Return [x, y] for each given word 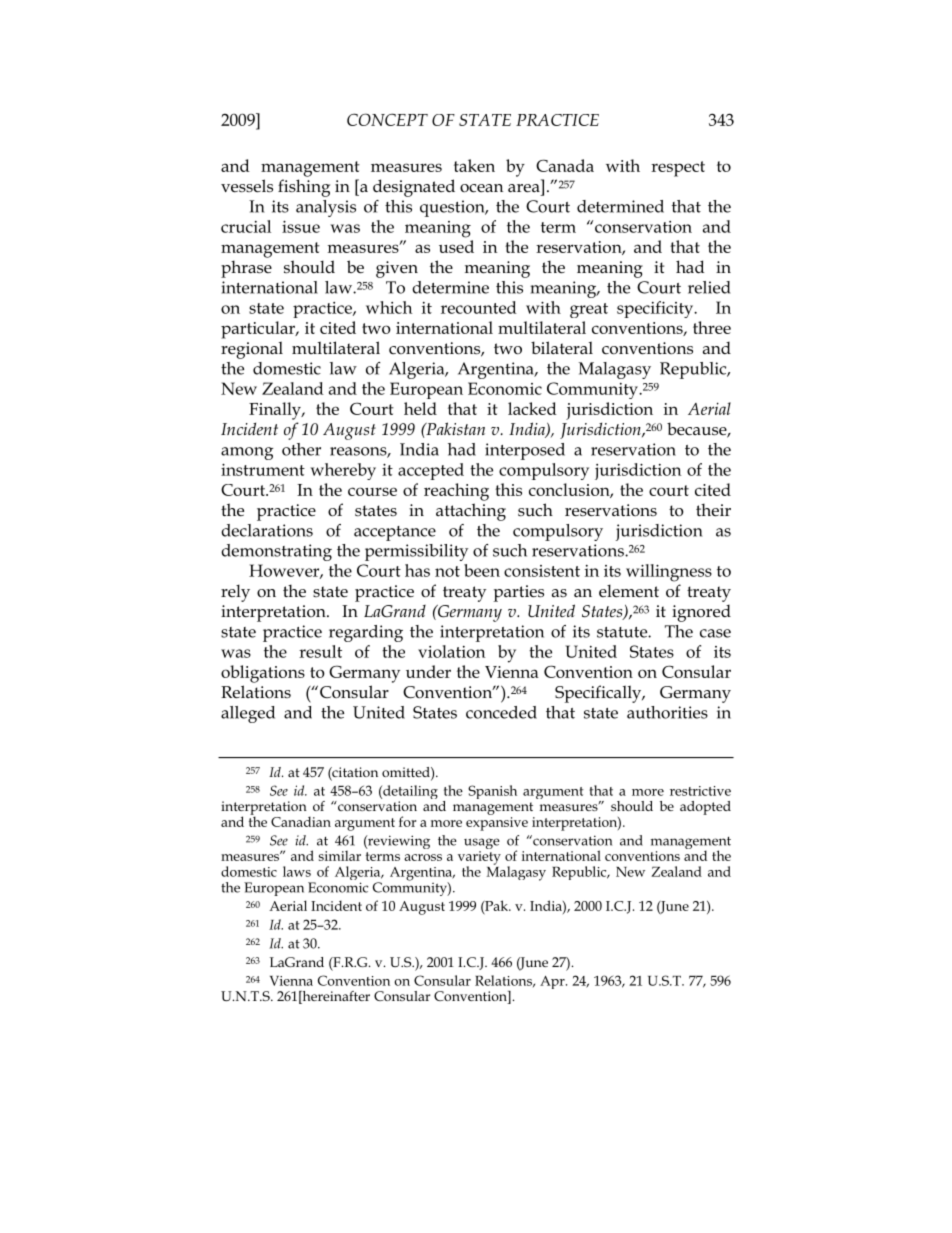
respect [678, 169]
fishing [304, 188]
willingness [669, 573]
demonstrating [276, 552]
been [482, 570]
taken [474, 165]
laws [297, 871]
